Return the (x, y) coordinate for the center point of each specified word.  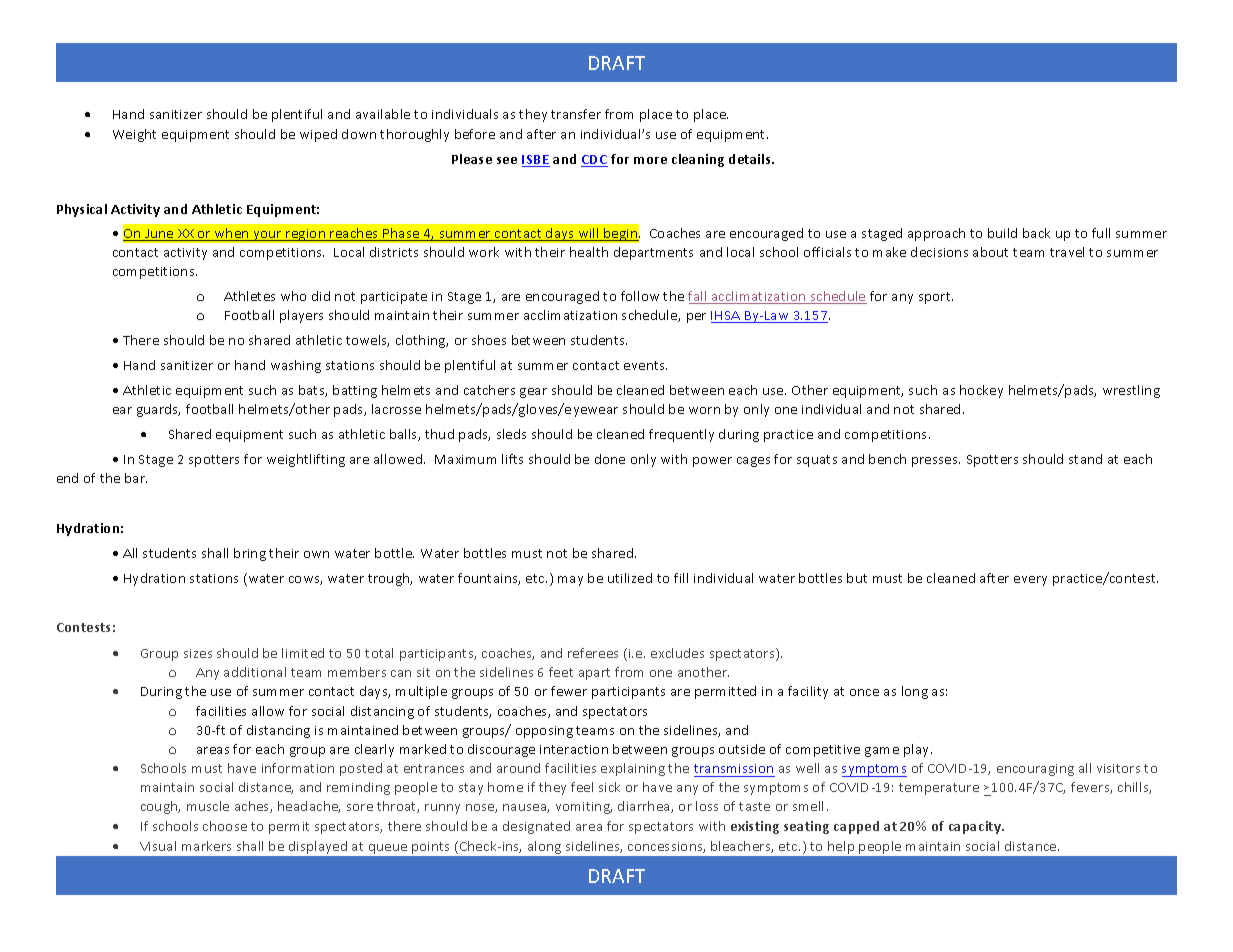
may (570, 581)
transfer (576, 114)
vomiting (584, 808)
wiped (318, 135)
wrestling (1131, 391)
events (645, 365)
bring (250, 554)
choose (225, 826)
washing (296, 366)
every (1030, 581)
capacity (976, 827)
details (751, 159)
